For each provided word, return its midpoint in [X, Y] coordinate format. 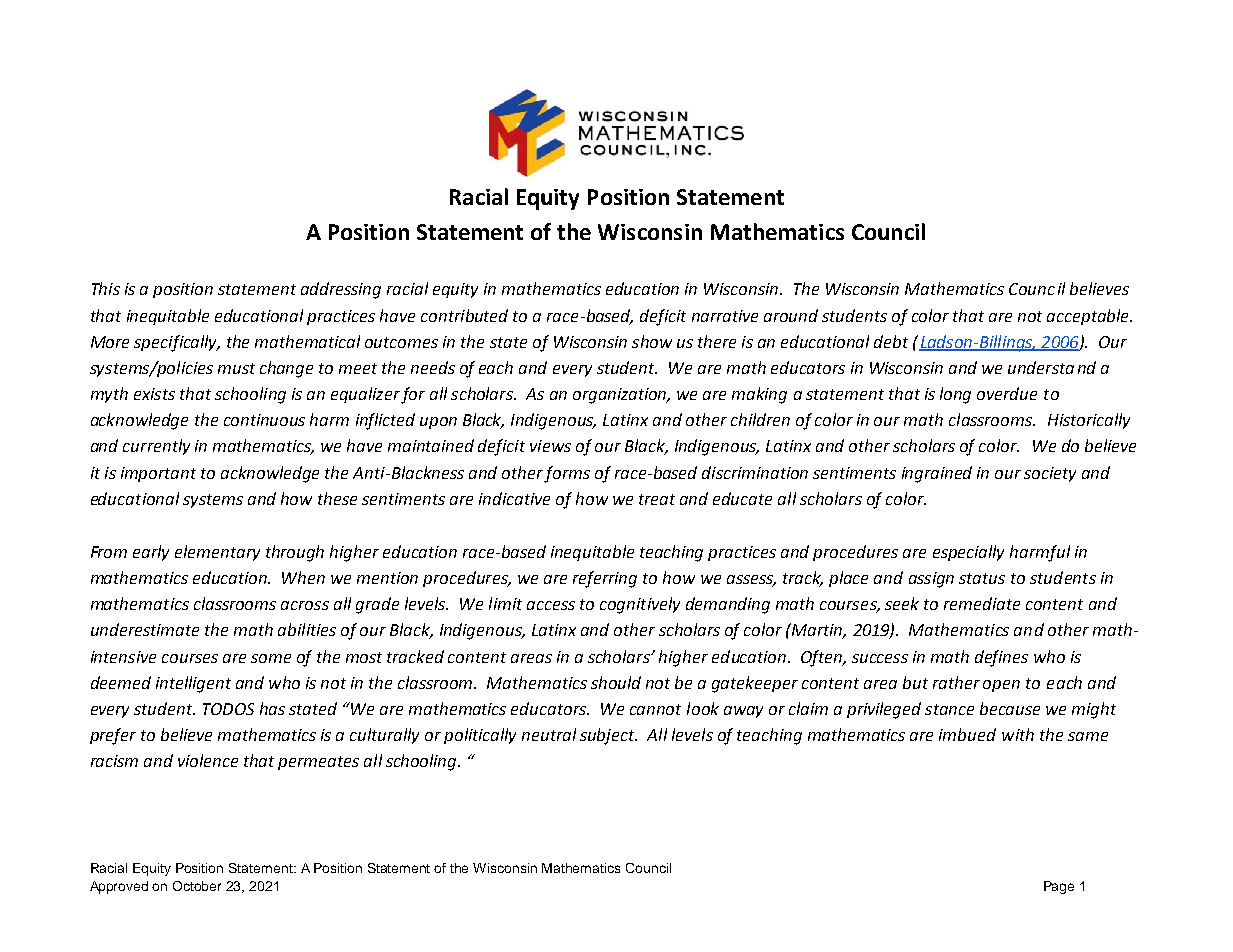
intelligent [193, 684]
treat [657, 499]
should [616, 682]
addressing [341, 290]
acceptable [1089, 317]
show [652, 341]
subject [608, 736]
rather [956, 682]
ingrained [937, 474]
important [158, 474]
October [197, 886]
